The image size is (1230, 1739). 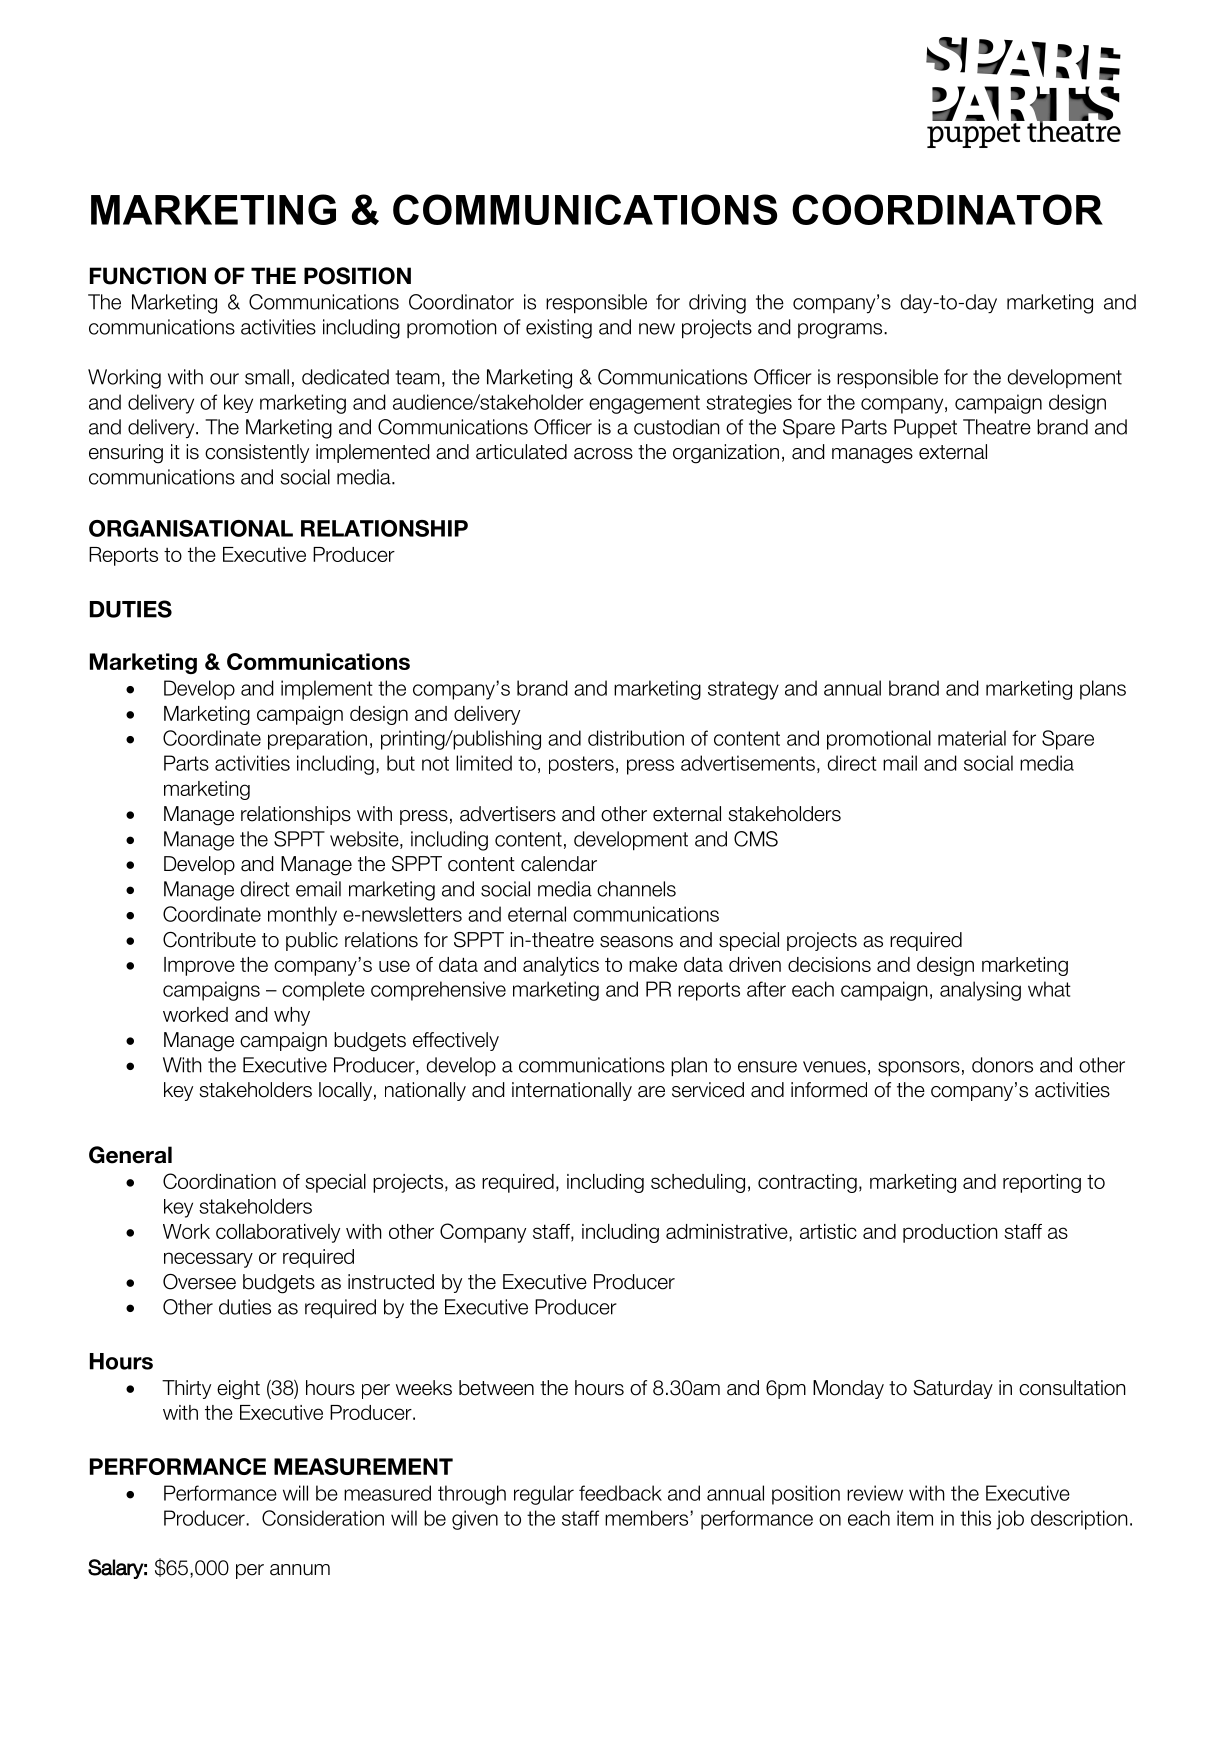 What do you see at coordinates (980, 991) in the image?
I see `analysing` at bounding box center [980, 991].
